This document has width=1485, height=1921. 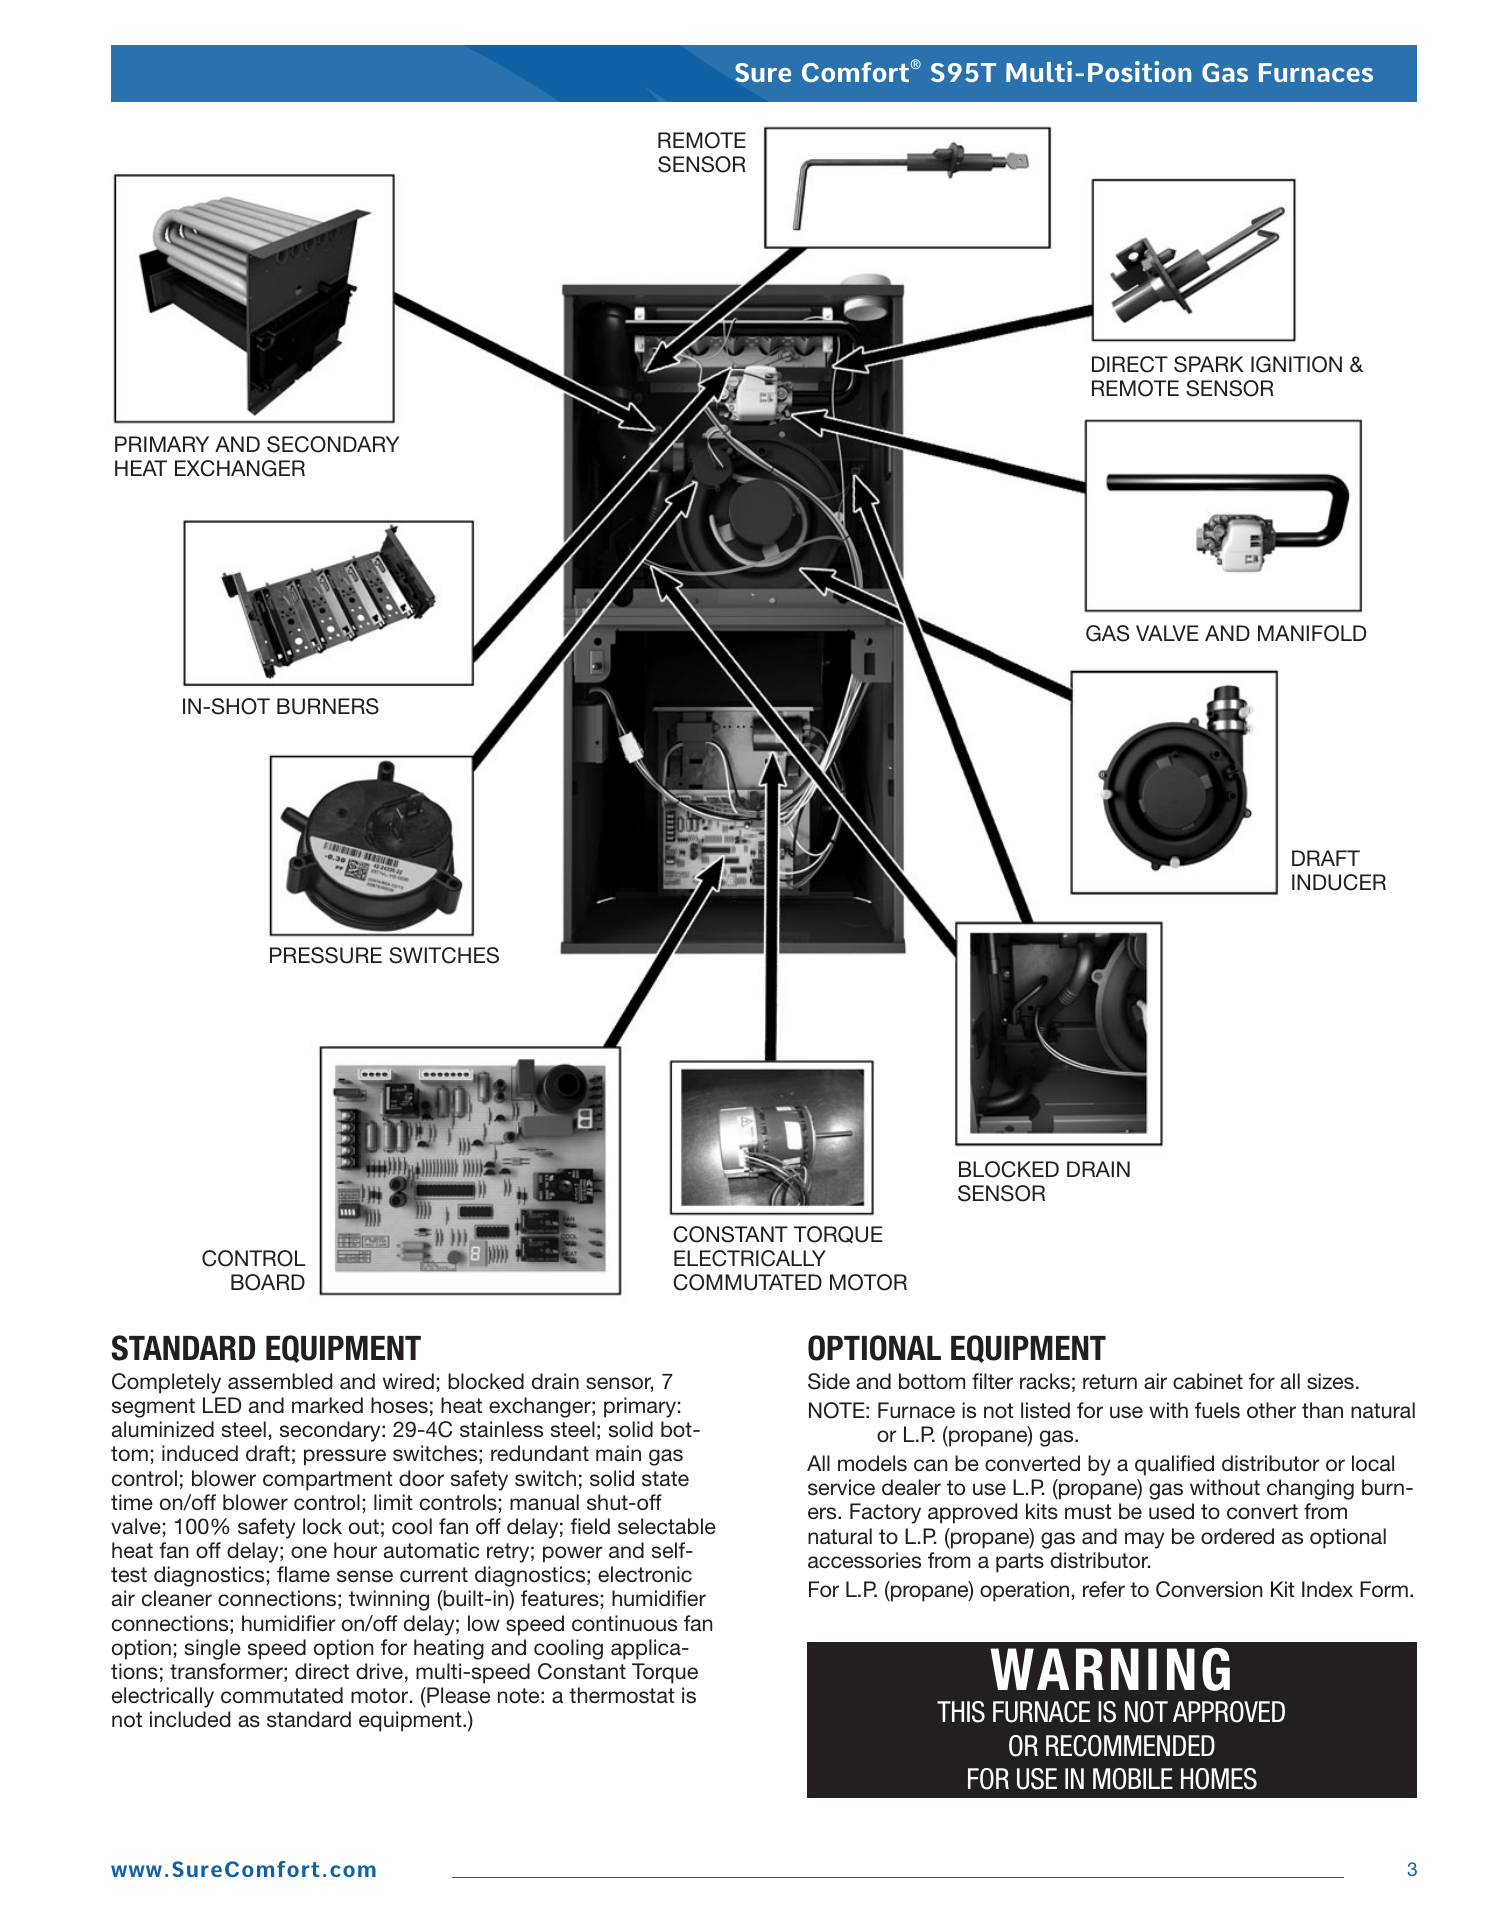 What do you see at coordinates (268, 1282) in the document?
I see `BOARD` at bounding box center [268, 1282].
